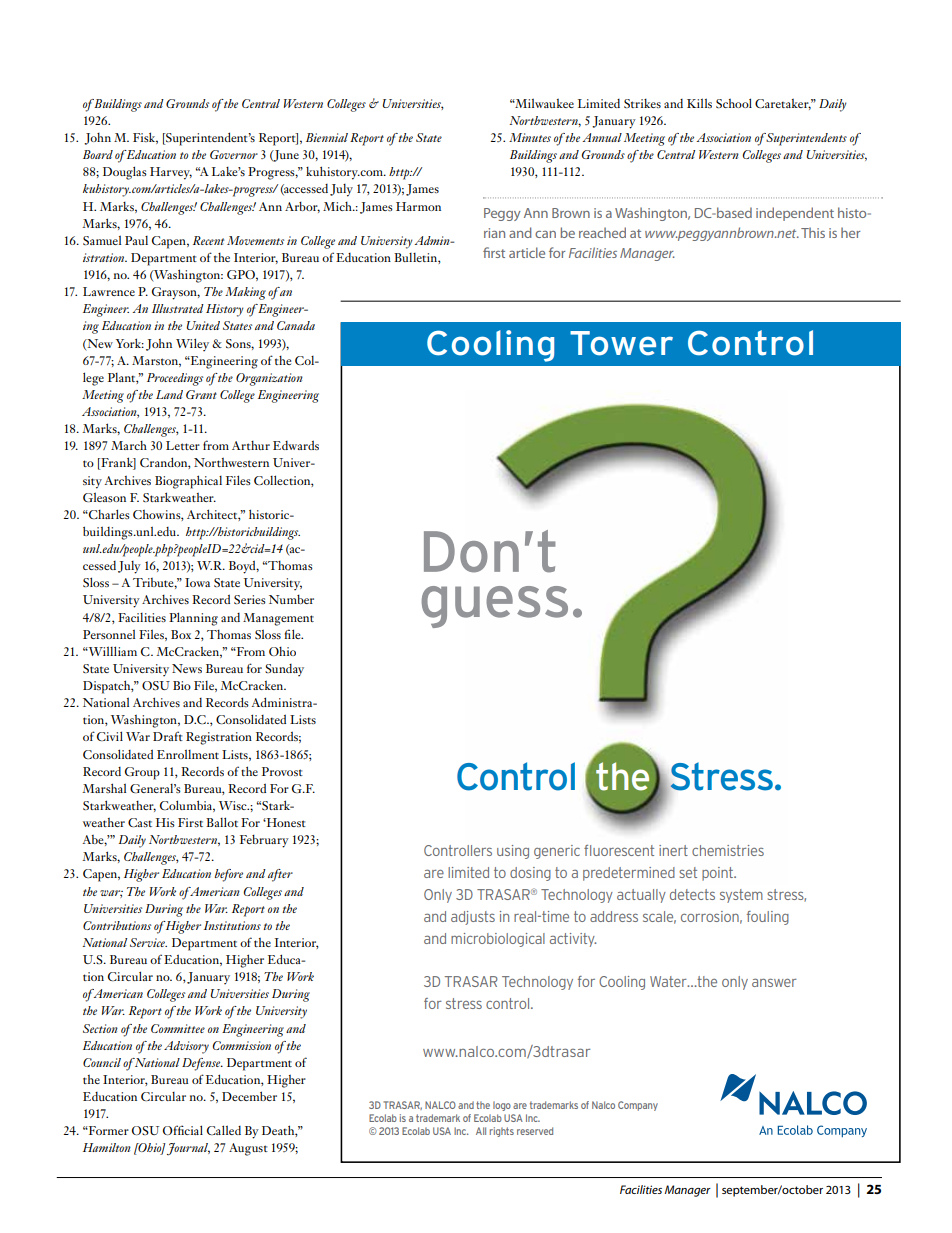  I want to click on guess, so click(495, 607).
